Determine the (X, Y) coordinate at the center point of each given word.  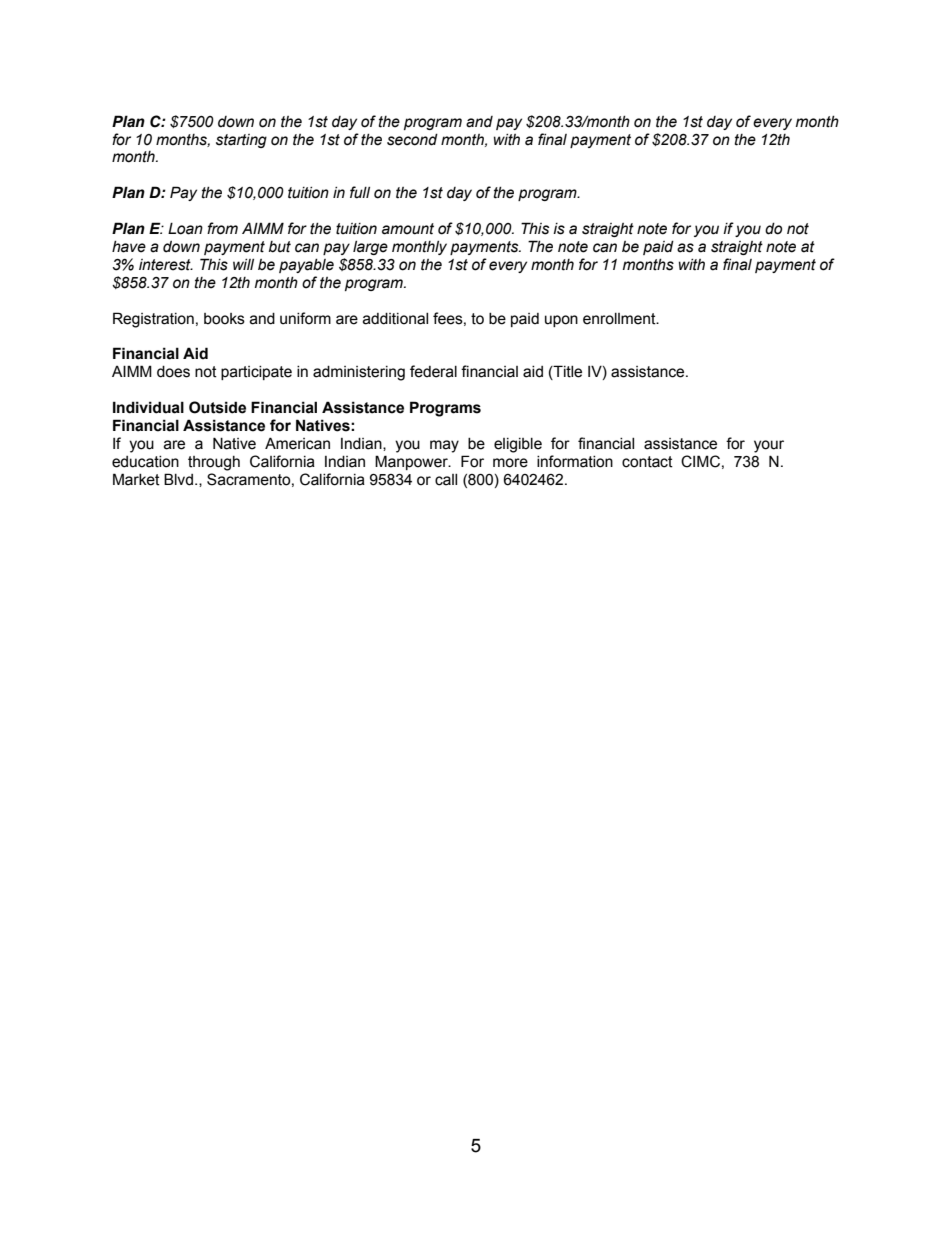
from (222, 228)
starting (241, 141)
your (769, 446)
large (370, 248)
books (224, 319)
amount (408, 229)
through (214, 463)
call (446, 480)
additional (395, 319)
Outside (217, 407)
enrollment (620, 319)
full (360, 192)
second (412, 140)
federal (433, 371)
